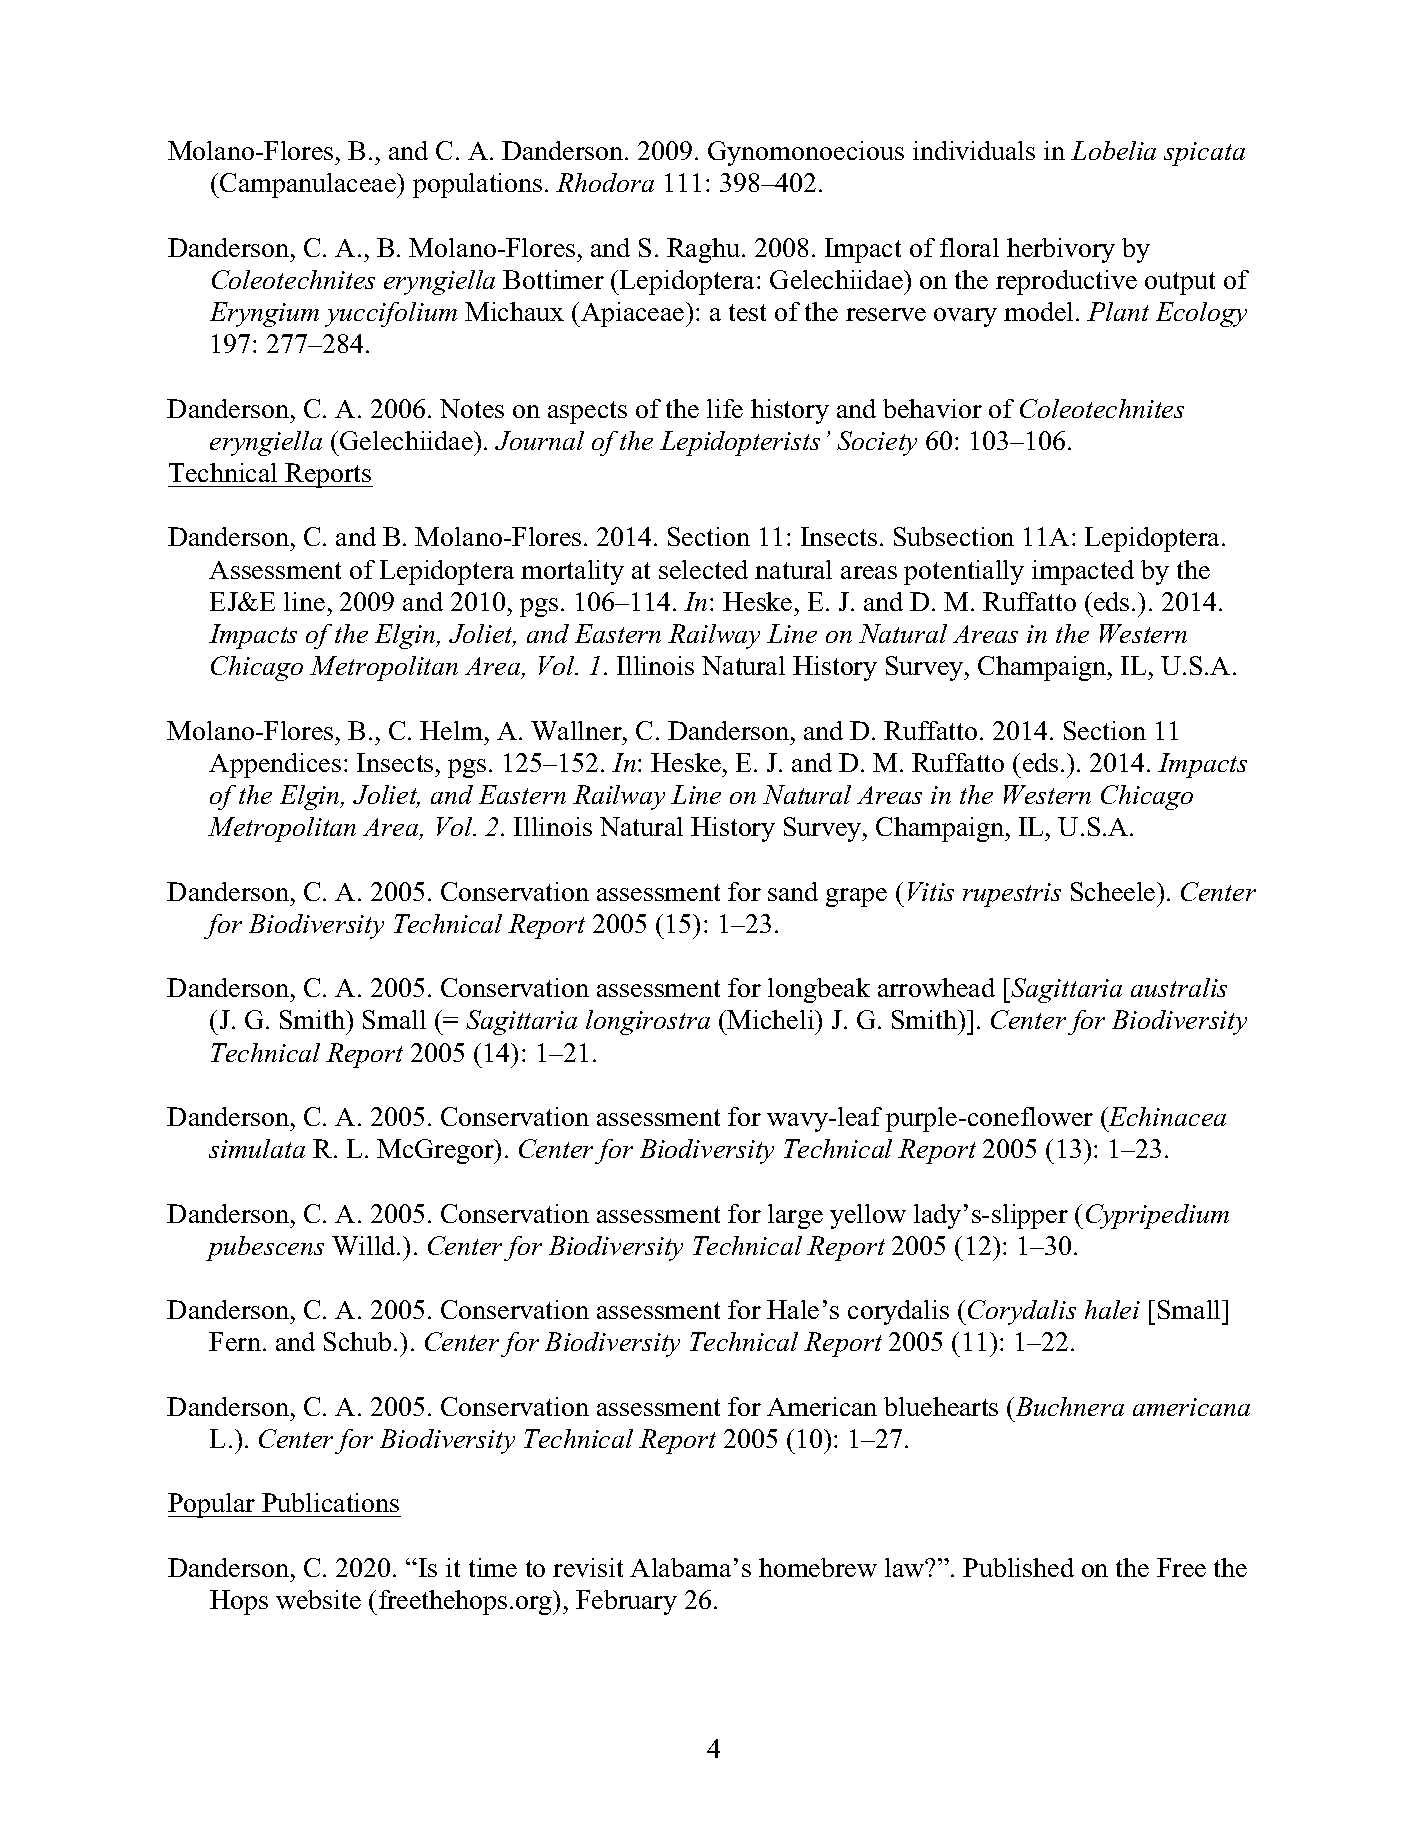  What do you see at coordinates (626, 1602) in the page?
I see `February` at bounding box center [626, 1602].
